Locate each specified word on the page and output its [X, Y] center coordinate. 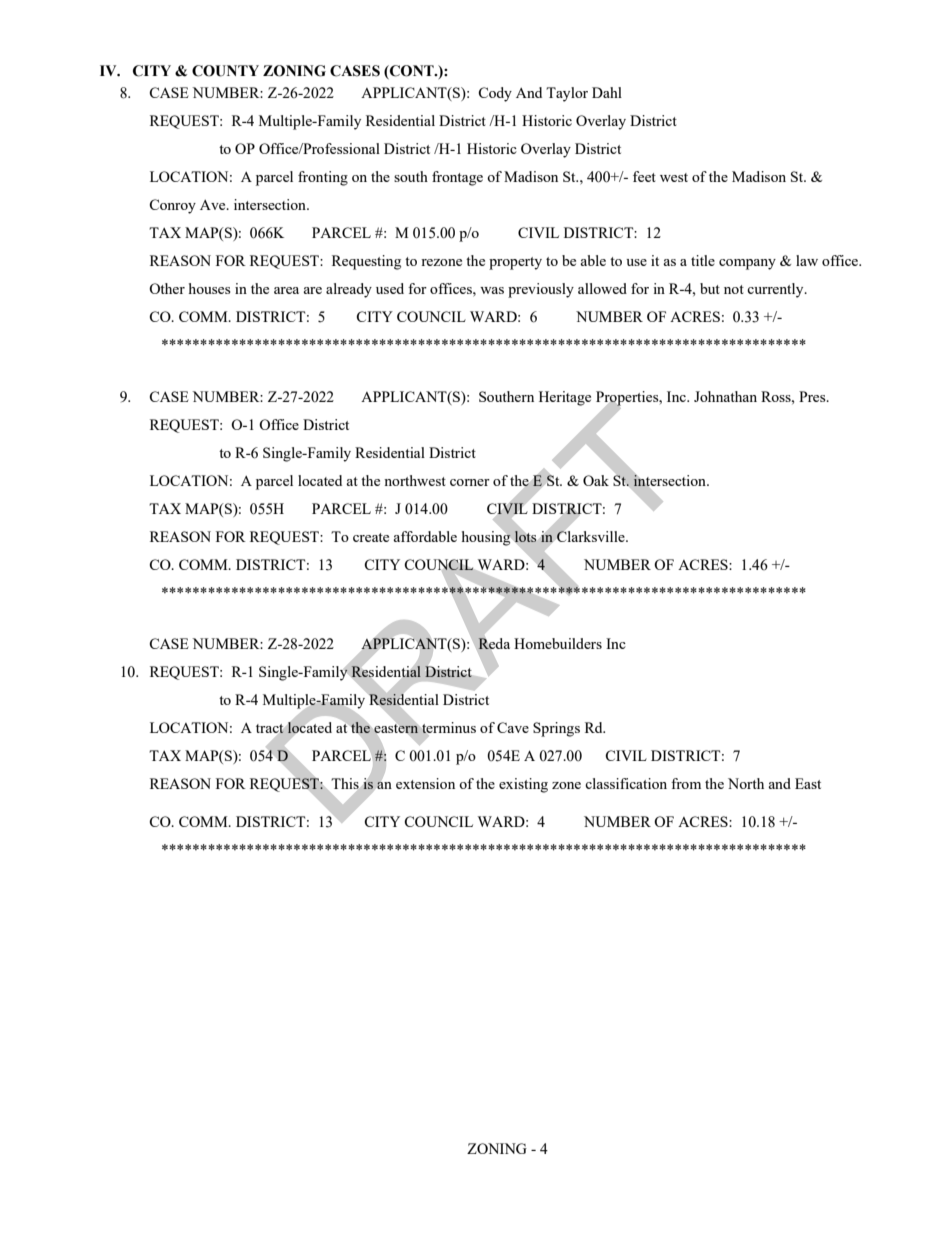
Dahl [607, 92]
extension [425, 783]
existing [523, 785]
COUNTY [225, 71]
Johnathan [725, 396]
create [371, 537]
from [686, 783]
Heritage [565, 398]
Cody [495, 94]
